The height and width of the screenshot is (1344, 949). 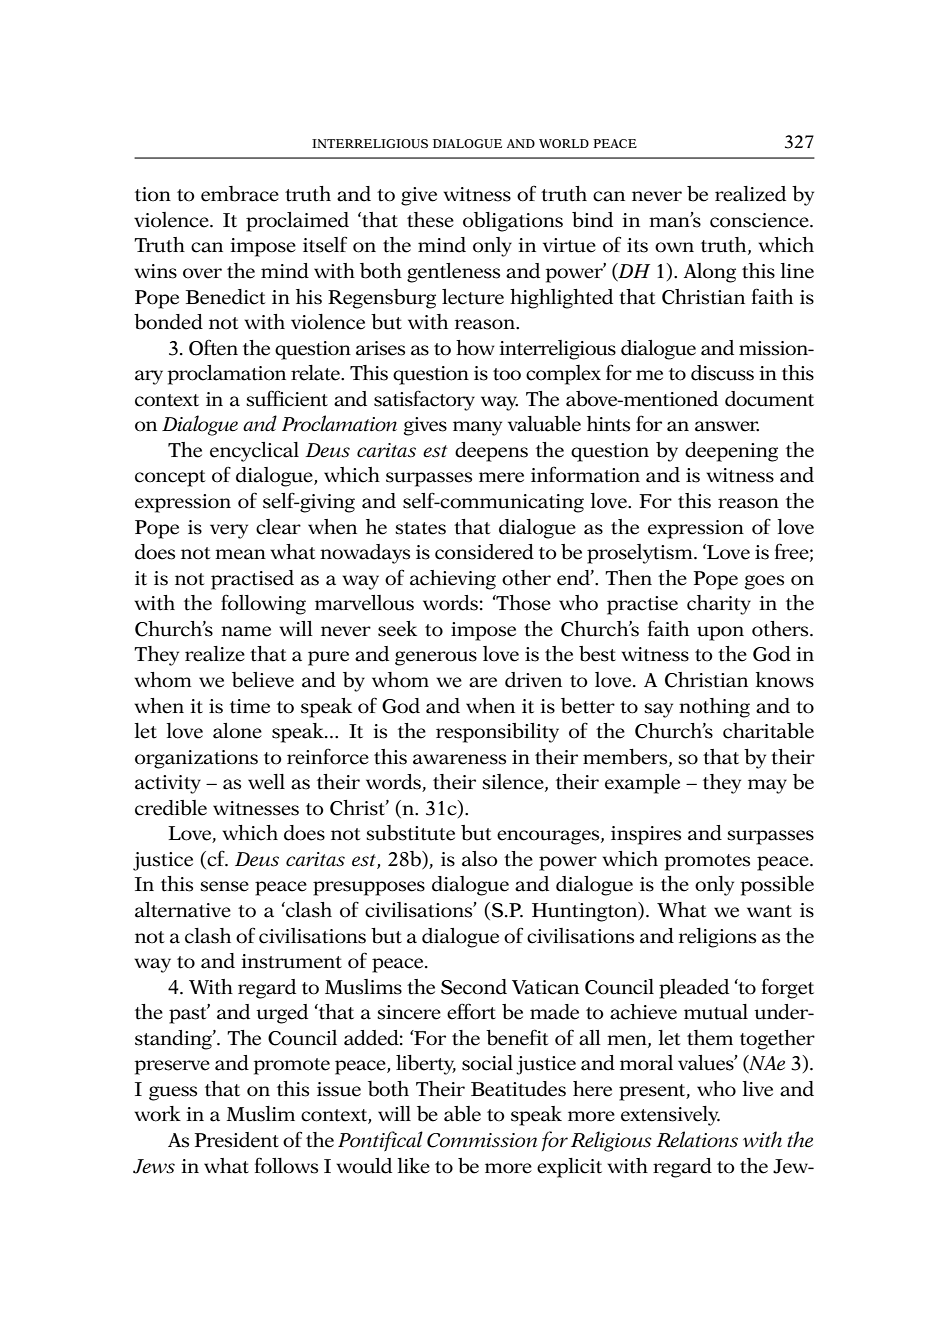 What do you see at coordinates (436, 658) in the screenshot?
I see `generous` at bounding box center [436, 658].
